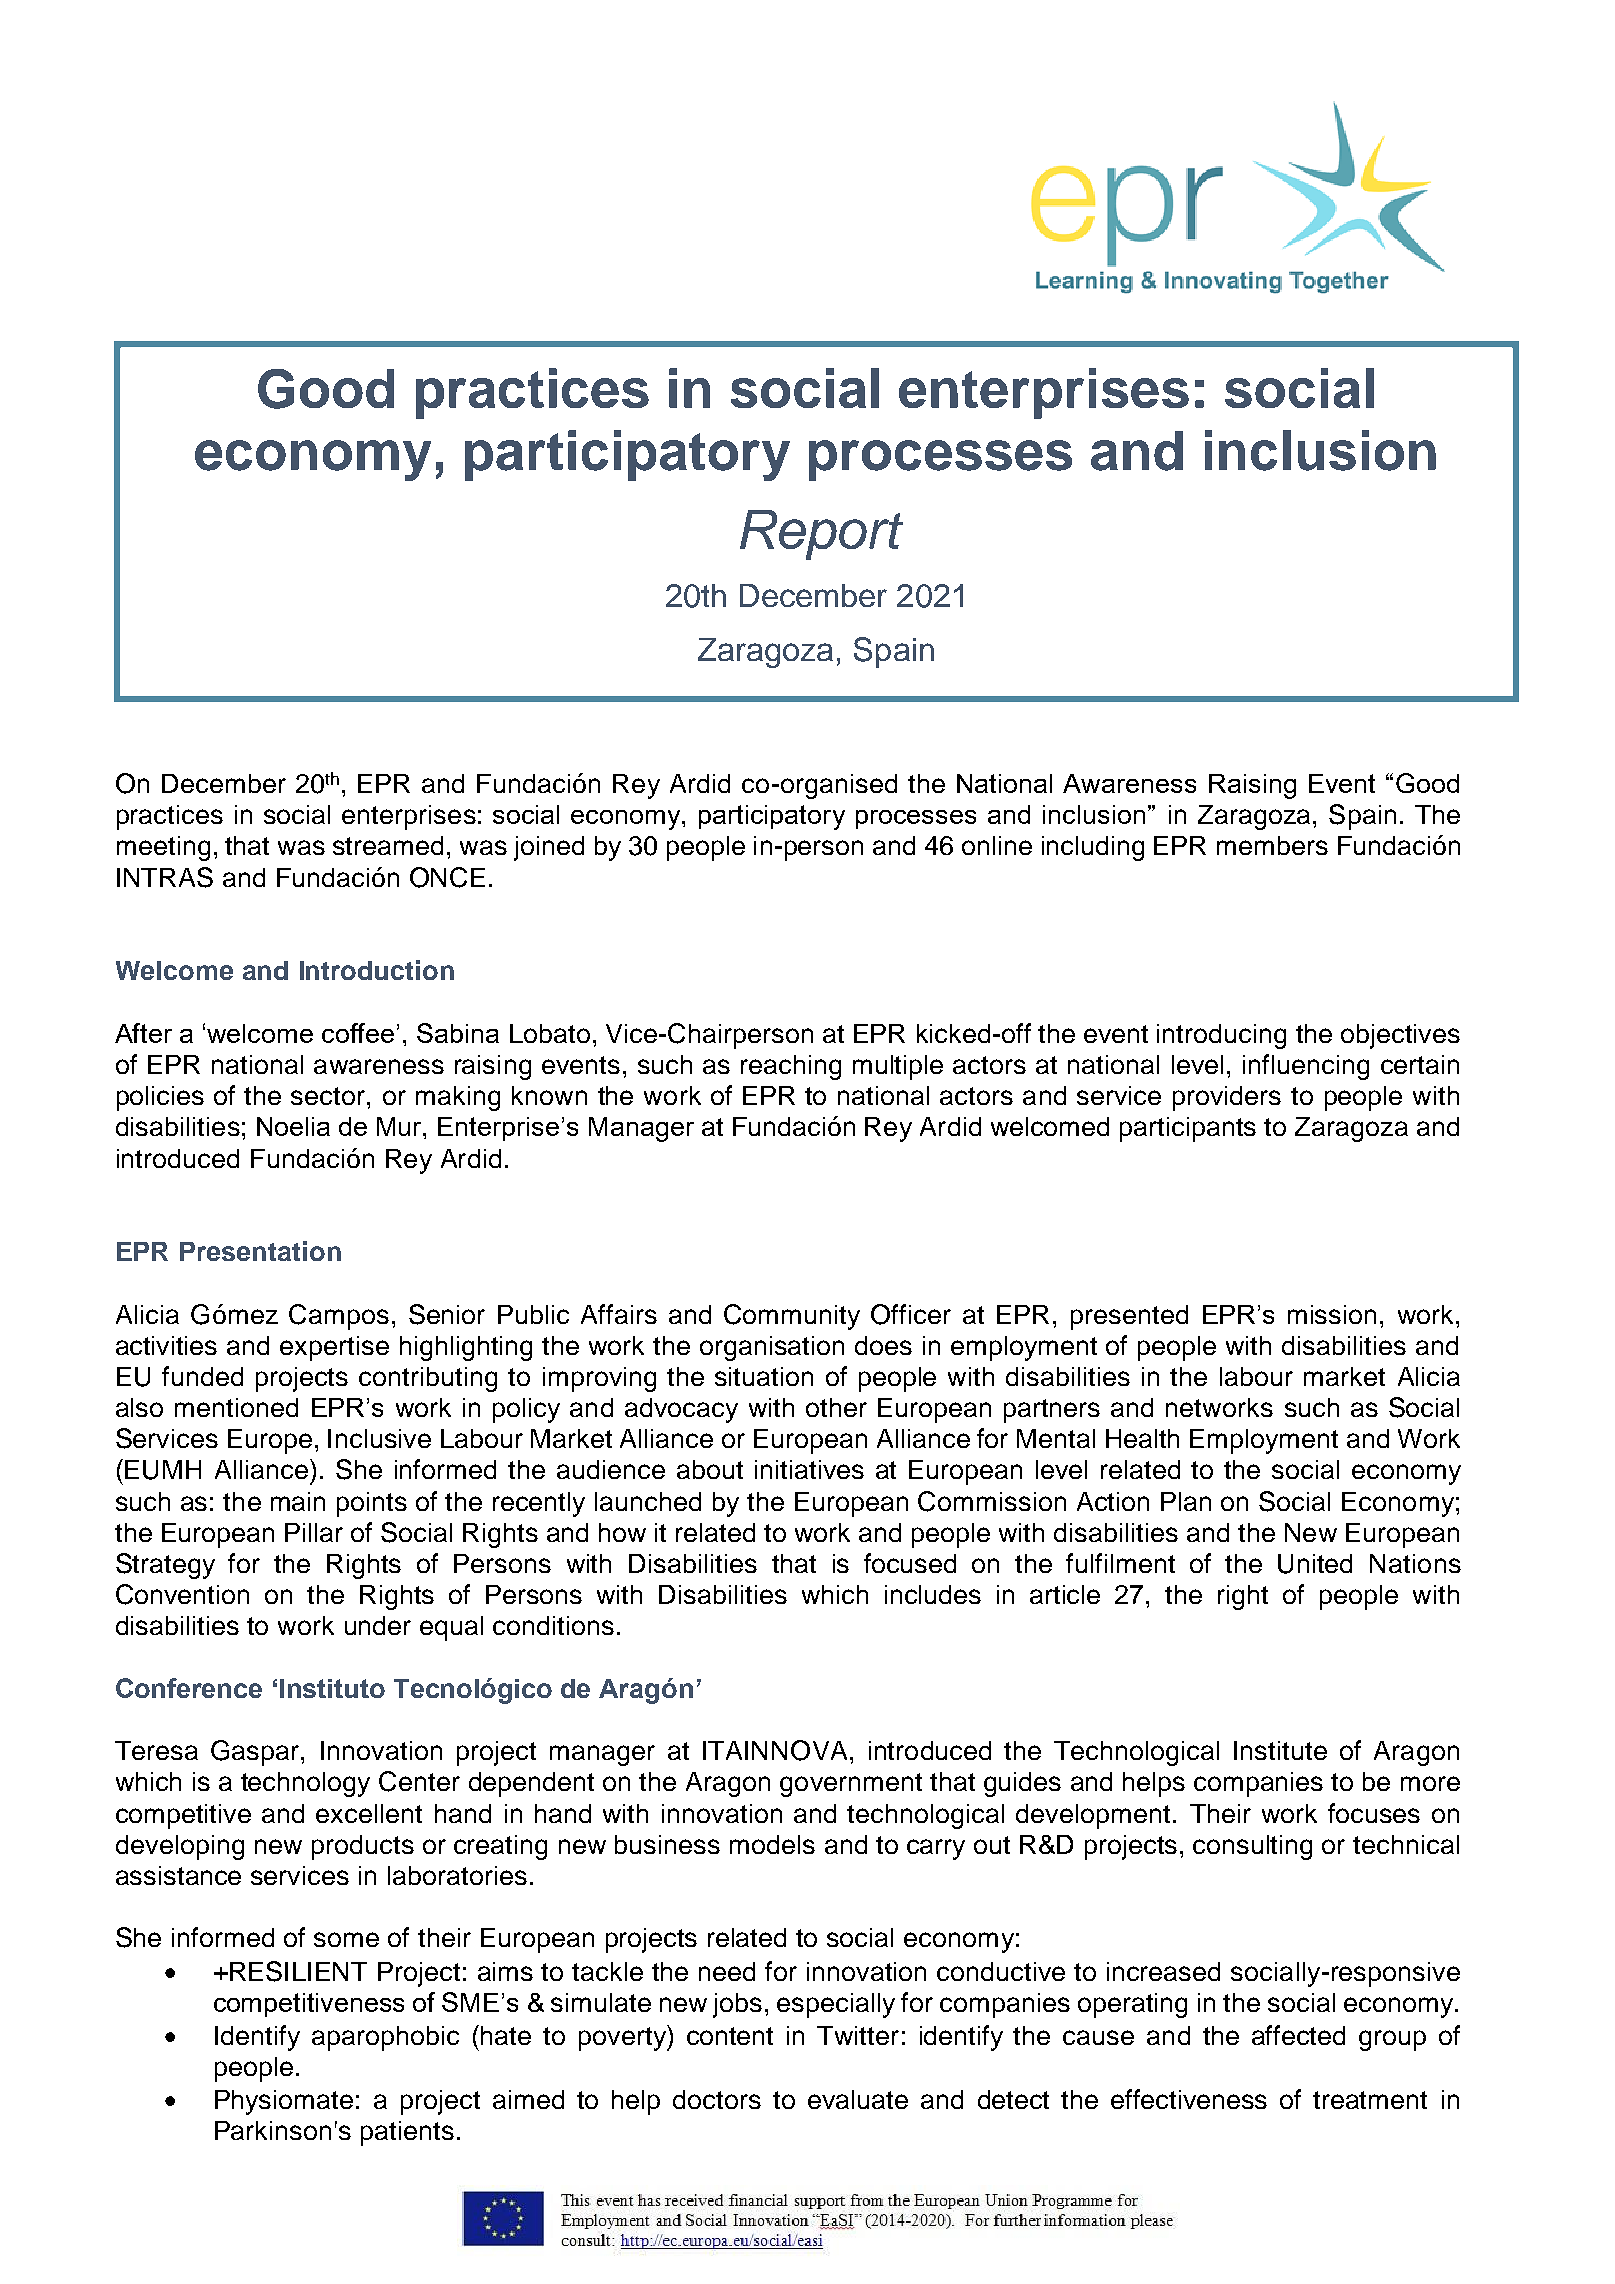  What do you see at coordinates (821, 535) in the image?
I see `Report` at bounding box center [821, 535].
